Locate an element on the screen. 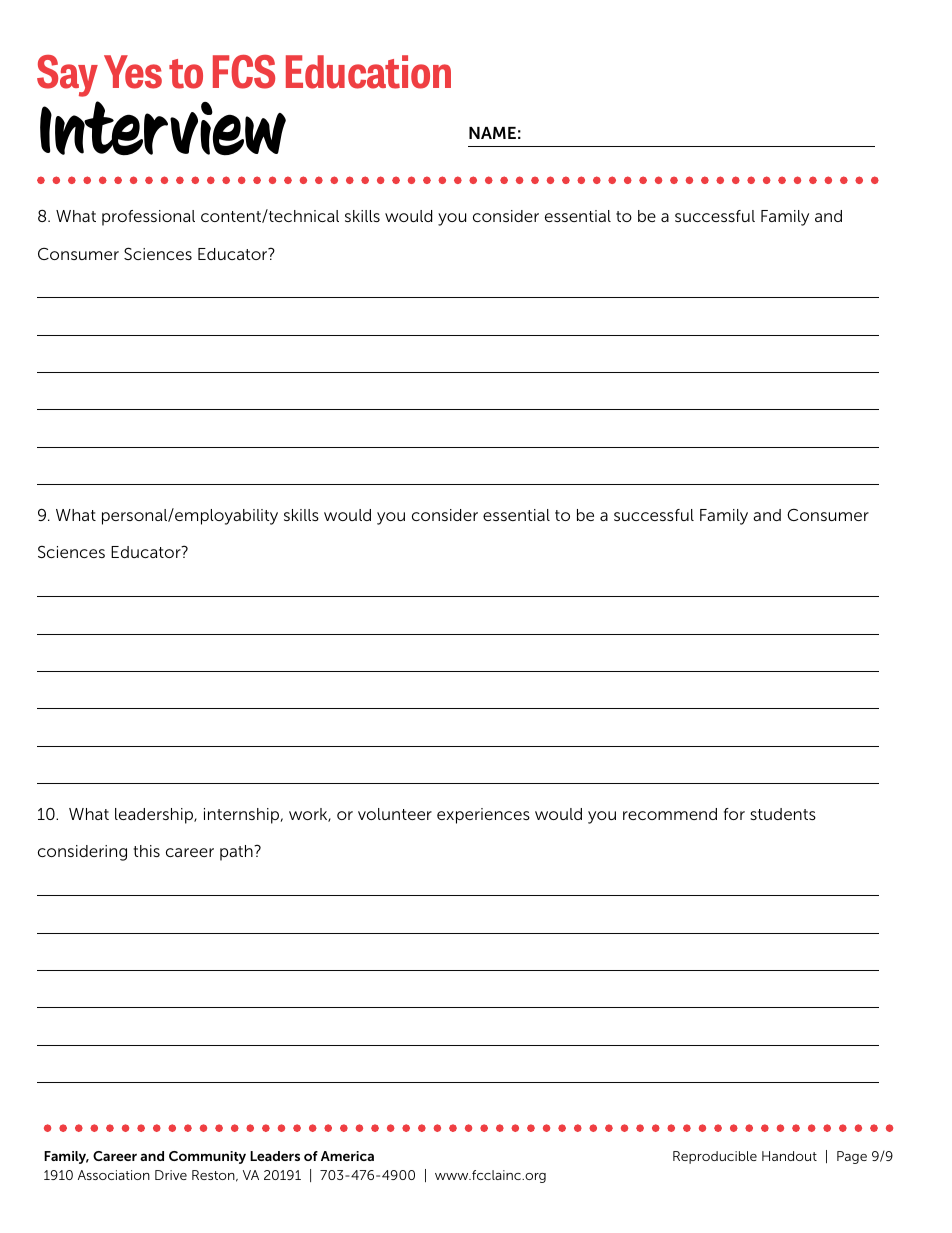 The image size is (952, 1233). Interview is located at coordinates (163, 125).
